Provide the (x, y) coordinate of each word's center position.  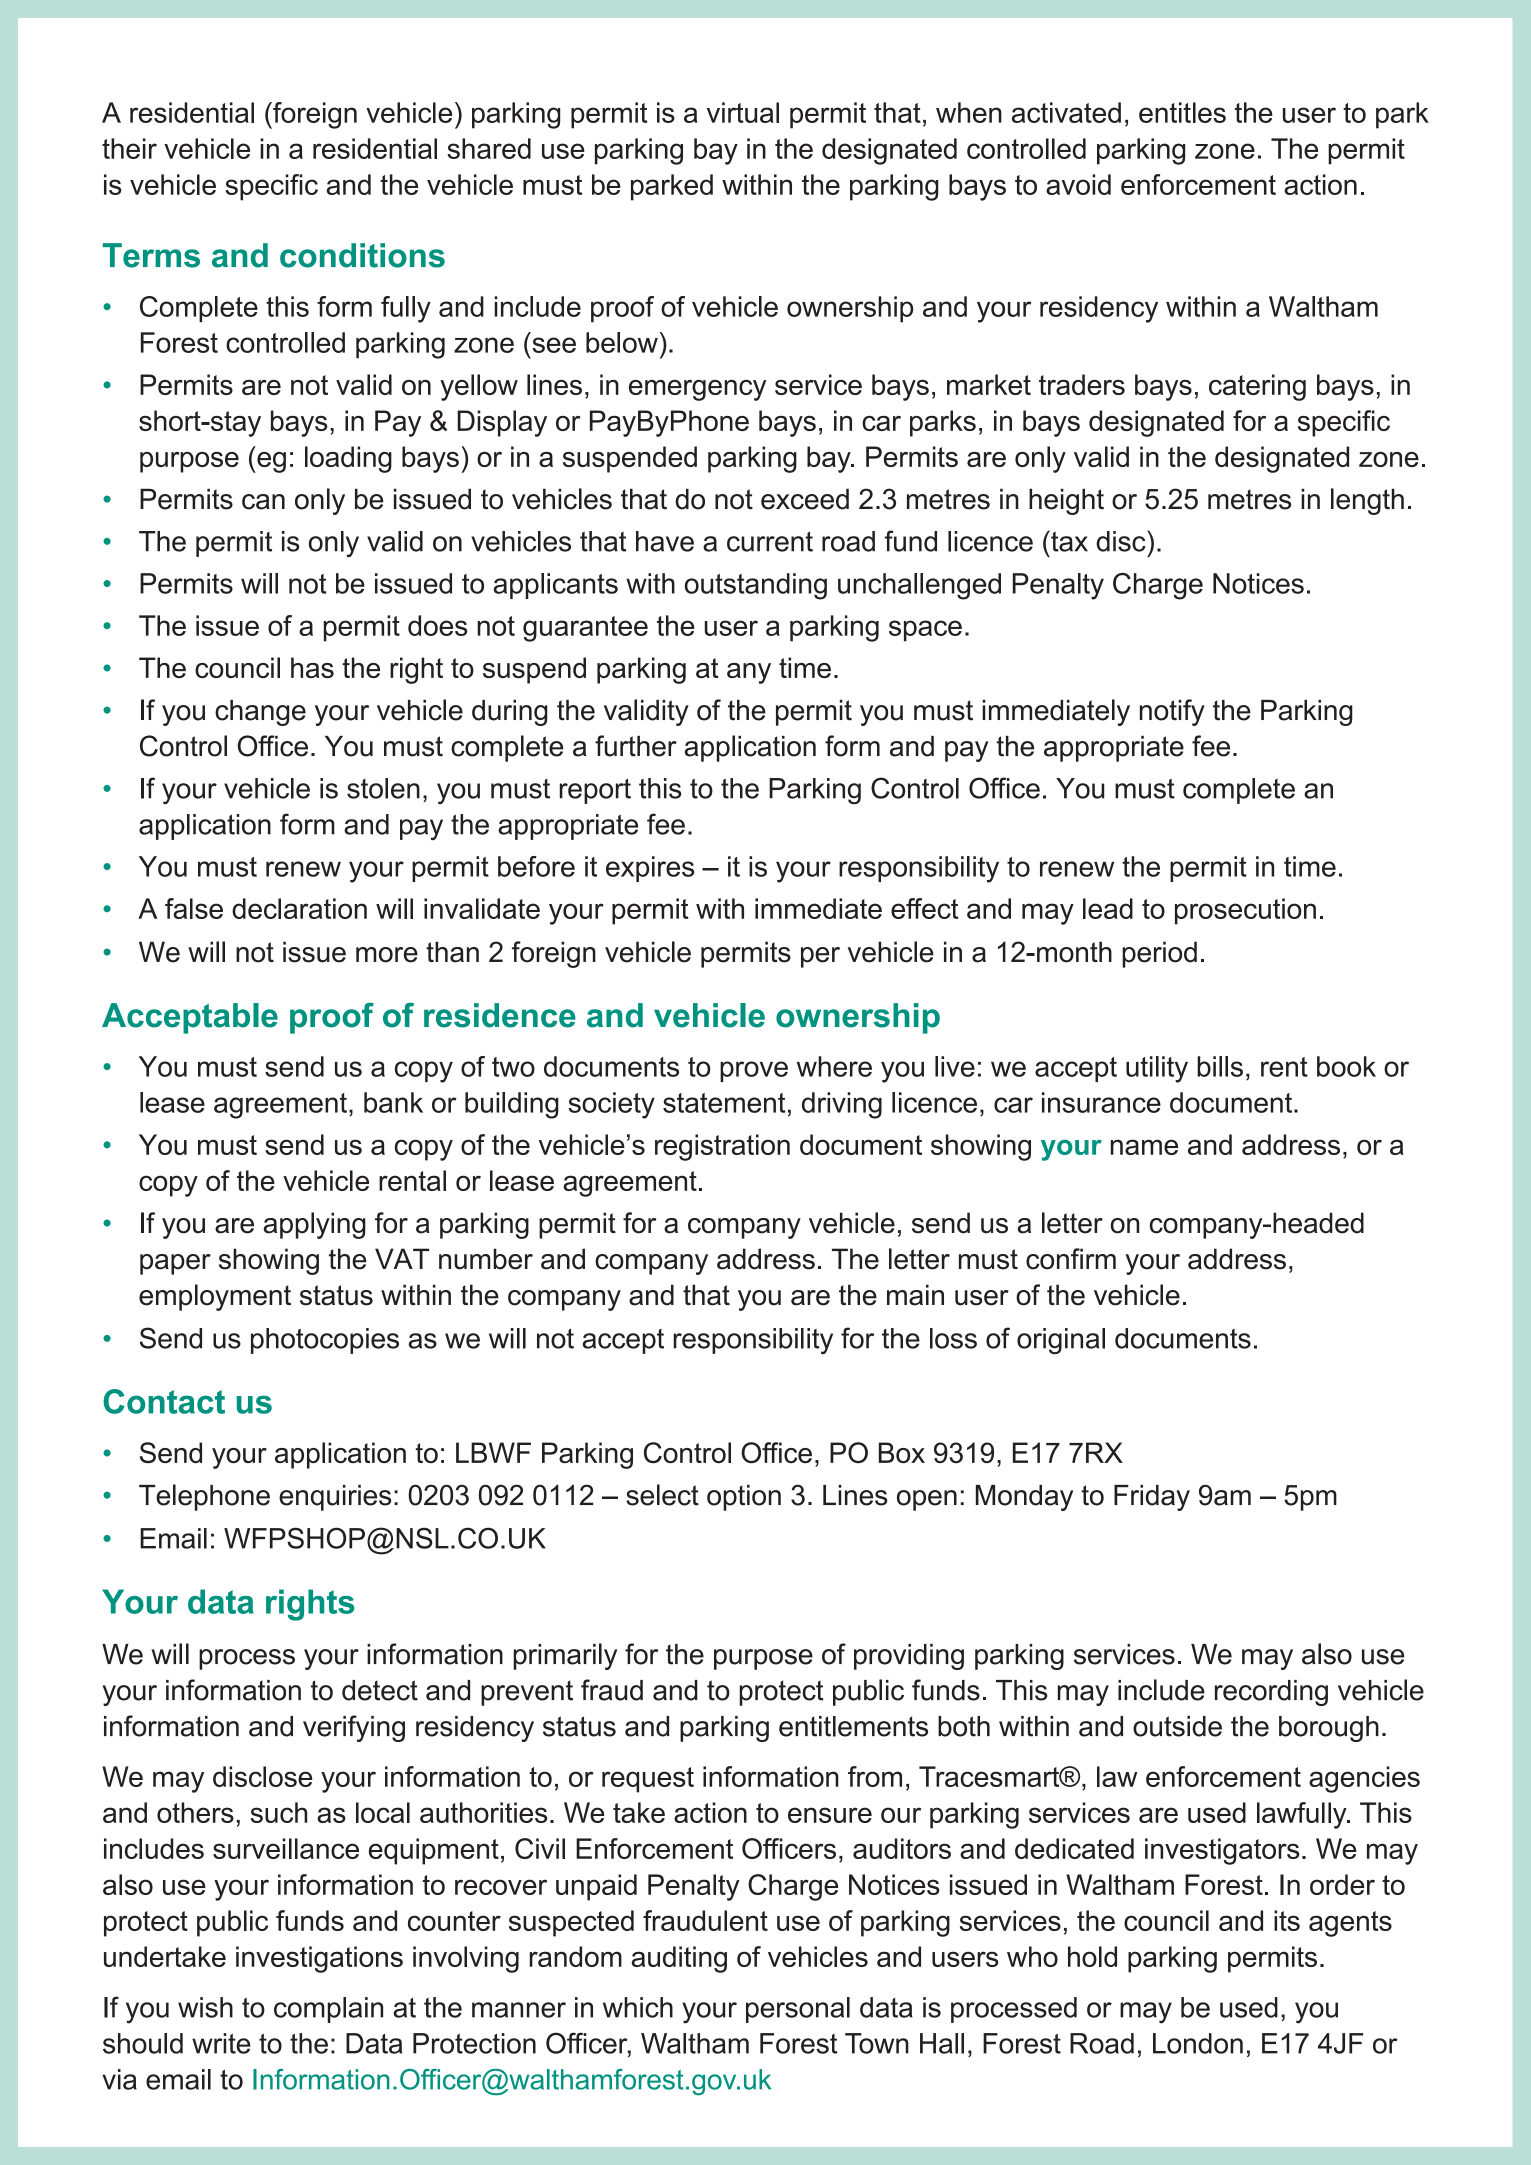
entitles (1182, 112)
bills (1220, 1066)
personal (798, 2010)
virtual (743, 112)
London (1198, 2043)
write (221, 2043)
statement (724, 1103)
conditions (362, 255)
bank (393, 1102)
